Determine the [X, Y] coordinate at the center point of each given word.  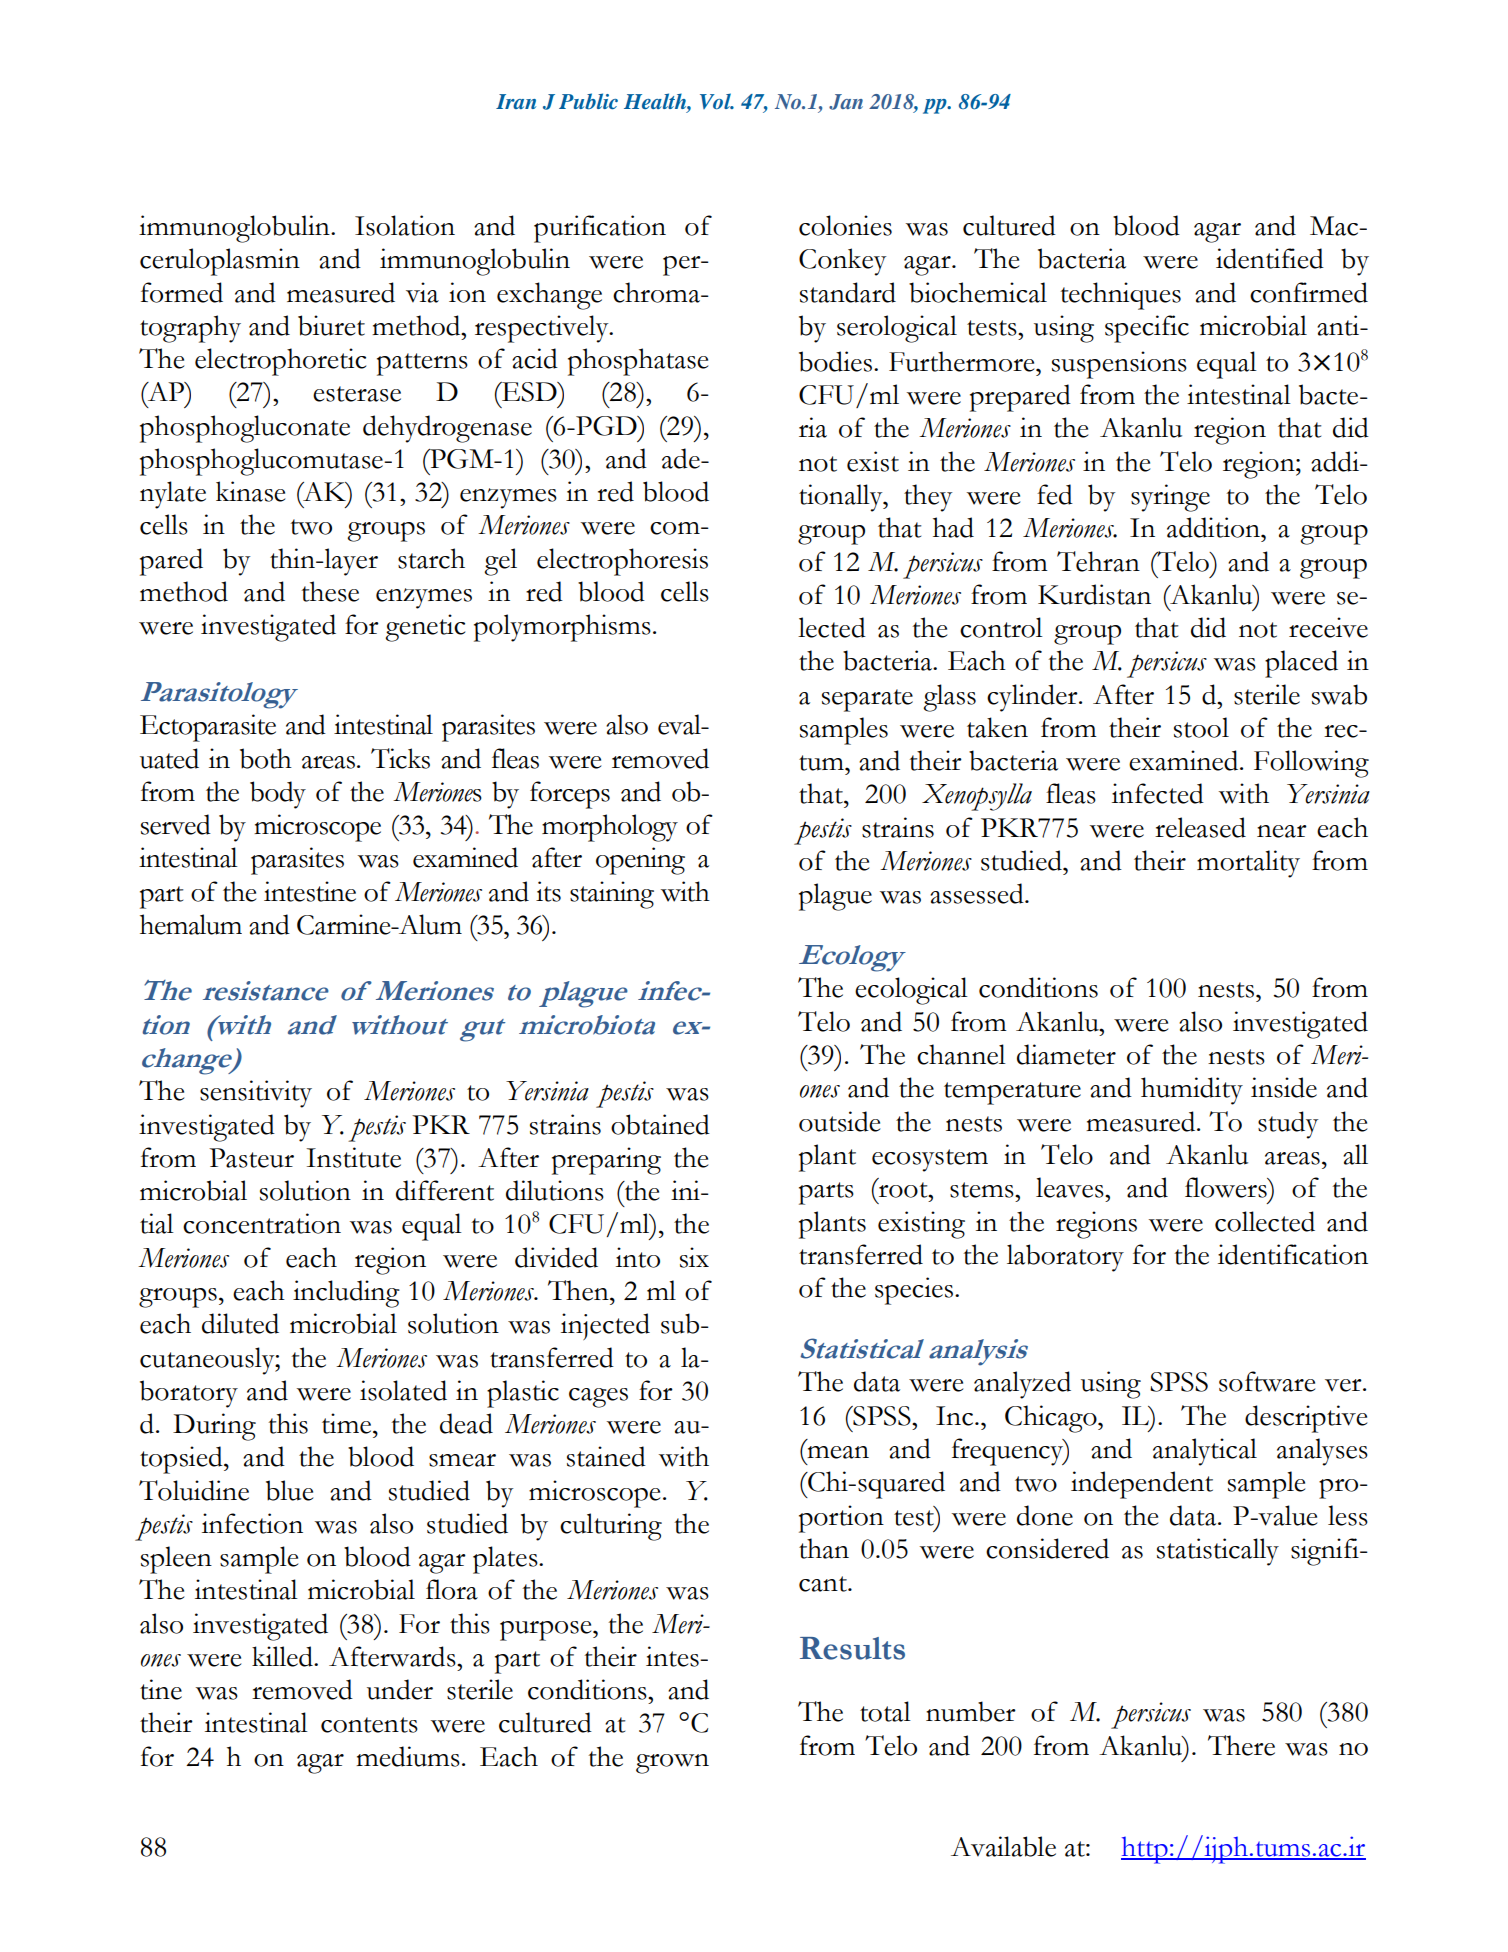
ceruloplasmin [220, 262]
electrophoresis [622, 562]
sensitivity [256, 1094]
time [348, 1423]
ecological [911, 991]
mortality [1248, 864]
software [1267, 1381]
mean [838, 1452]
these [330, 591]
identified [1270, 258]
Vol [716, 101]
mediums [408, 1756]
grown [672, 1764]
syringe [1170, 498]
